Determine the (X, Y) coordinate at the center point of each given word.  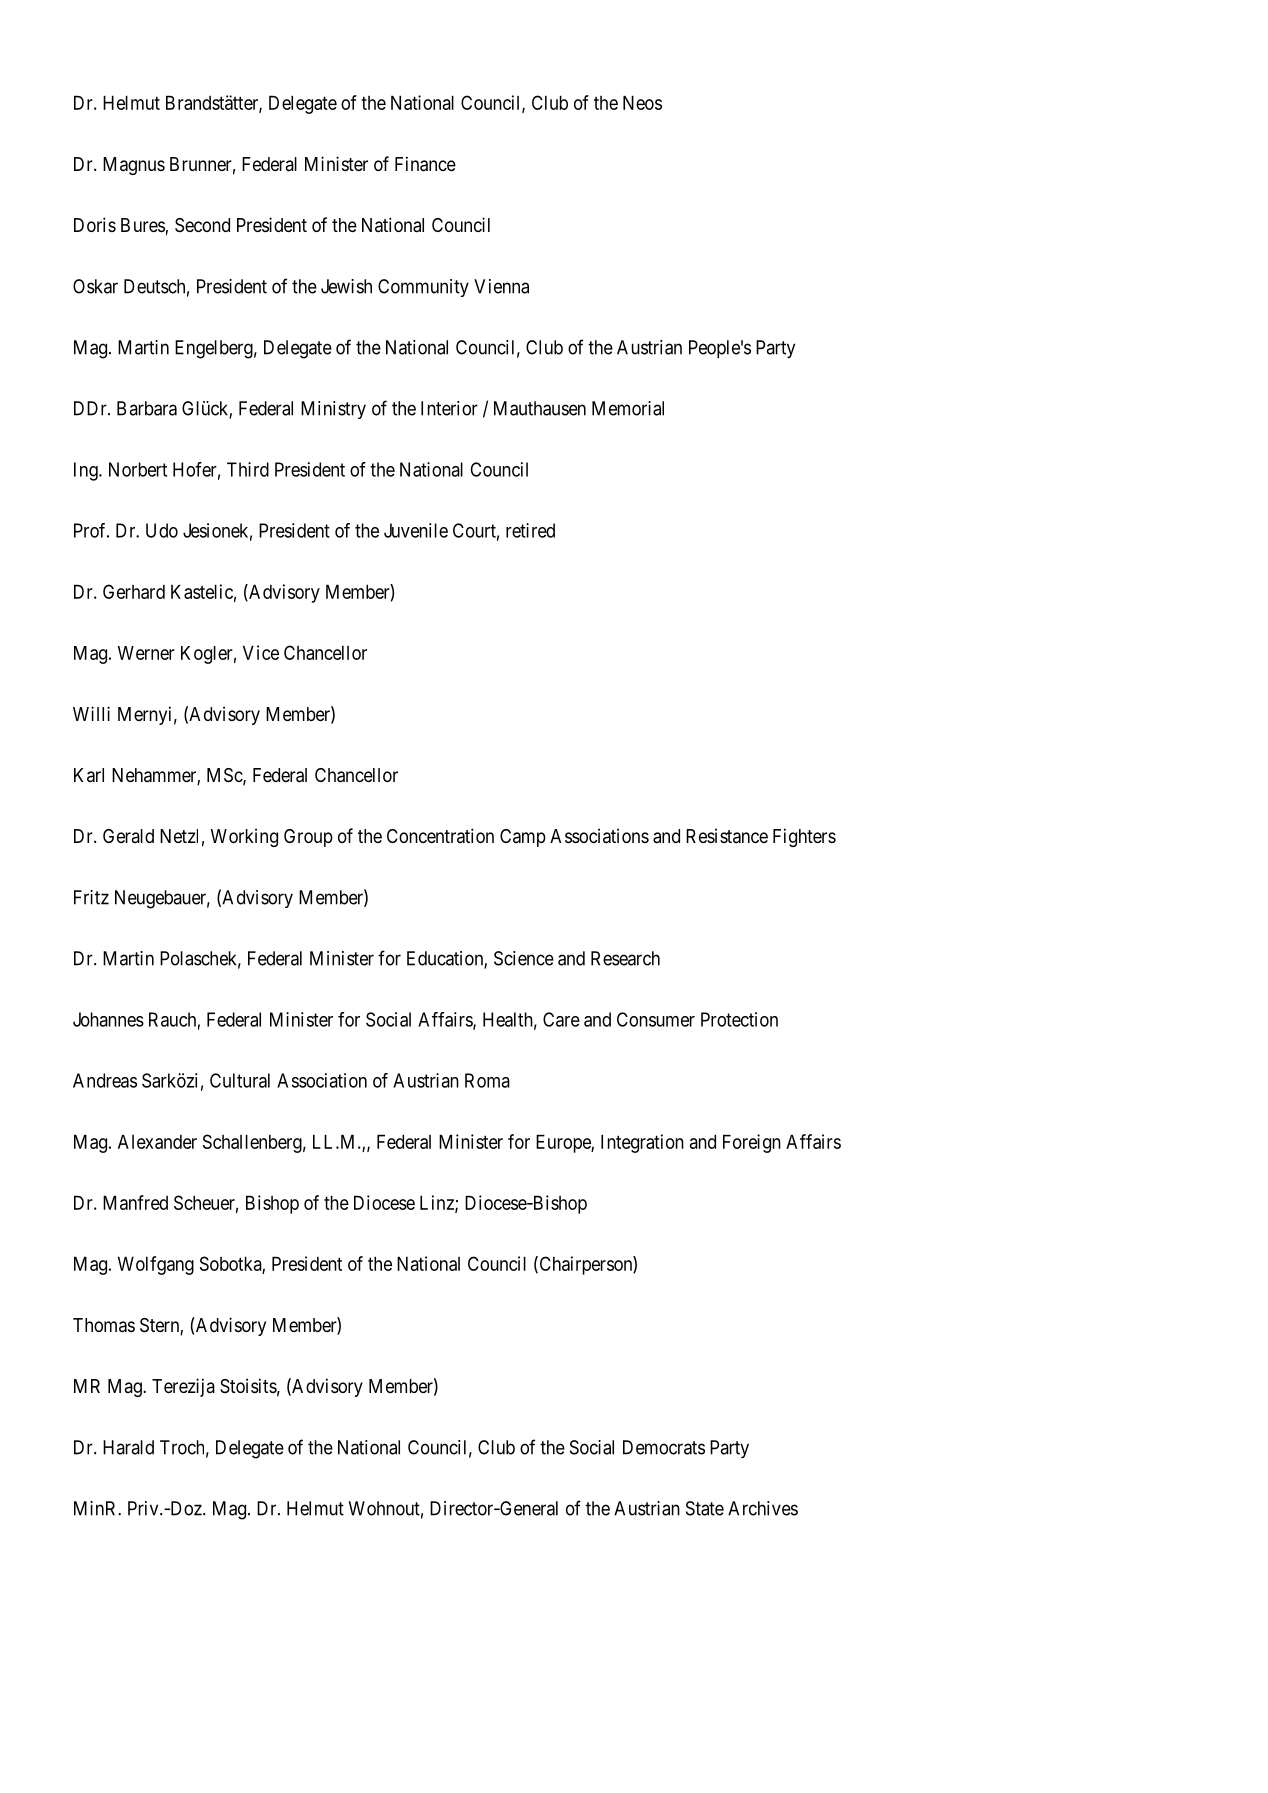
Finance (425, 164)
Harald (128, 1447)
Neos (642, 102)
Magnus (134, 166)
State (705, 1508)
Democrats (664, 1447)
